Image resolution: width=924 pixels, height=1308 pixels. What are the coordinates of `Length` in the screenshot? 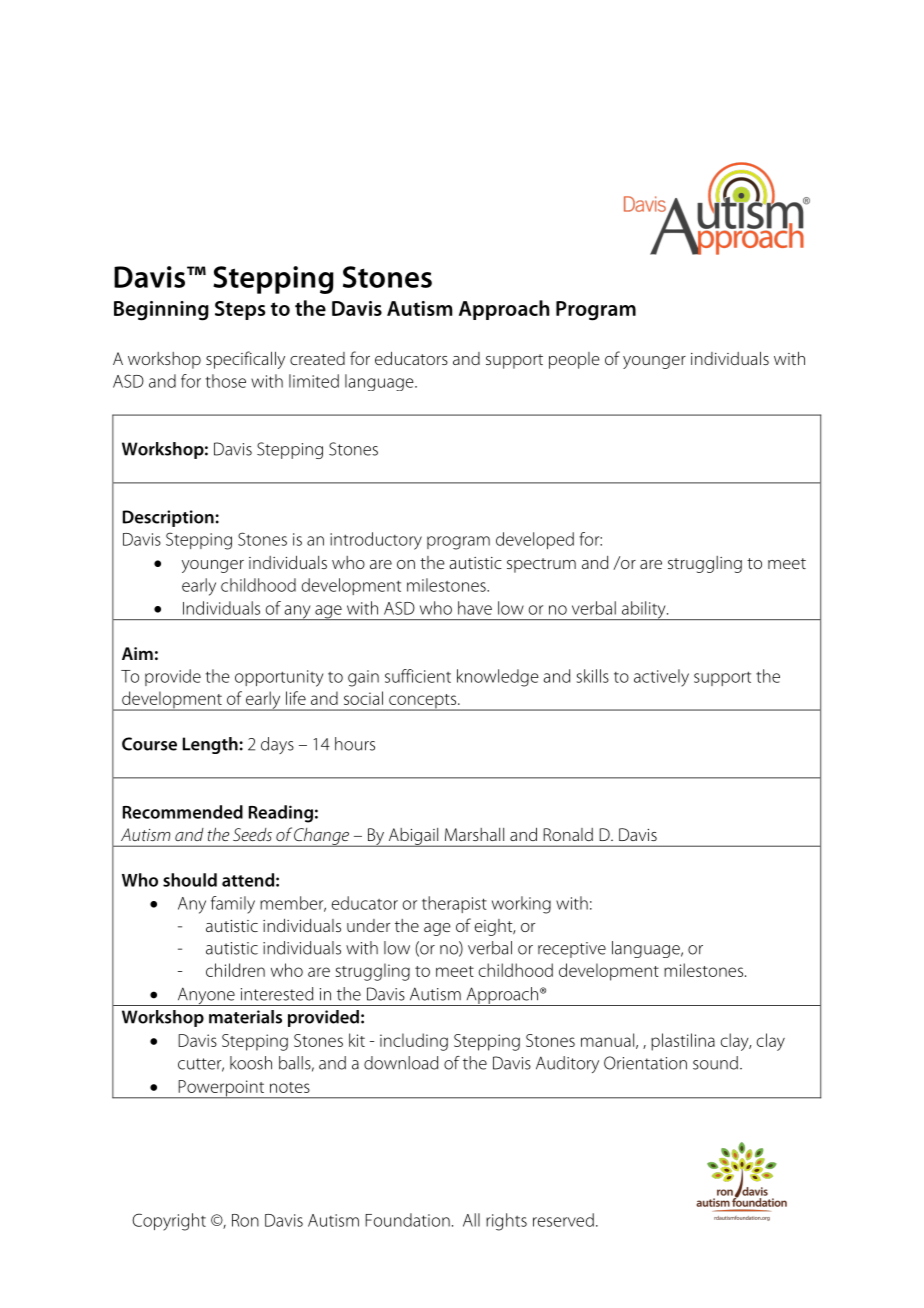 It's located at (210, 745).
